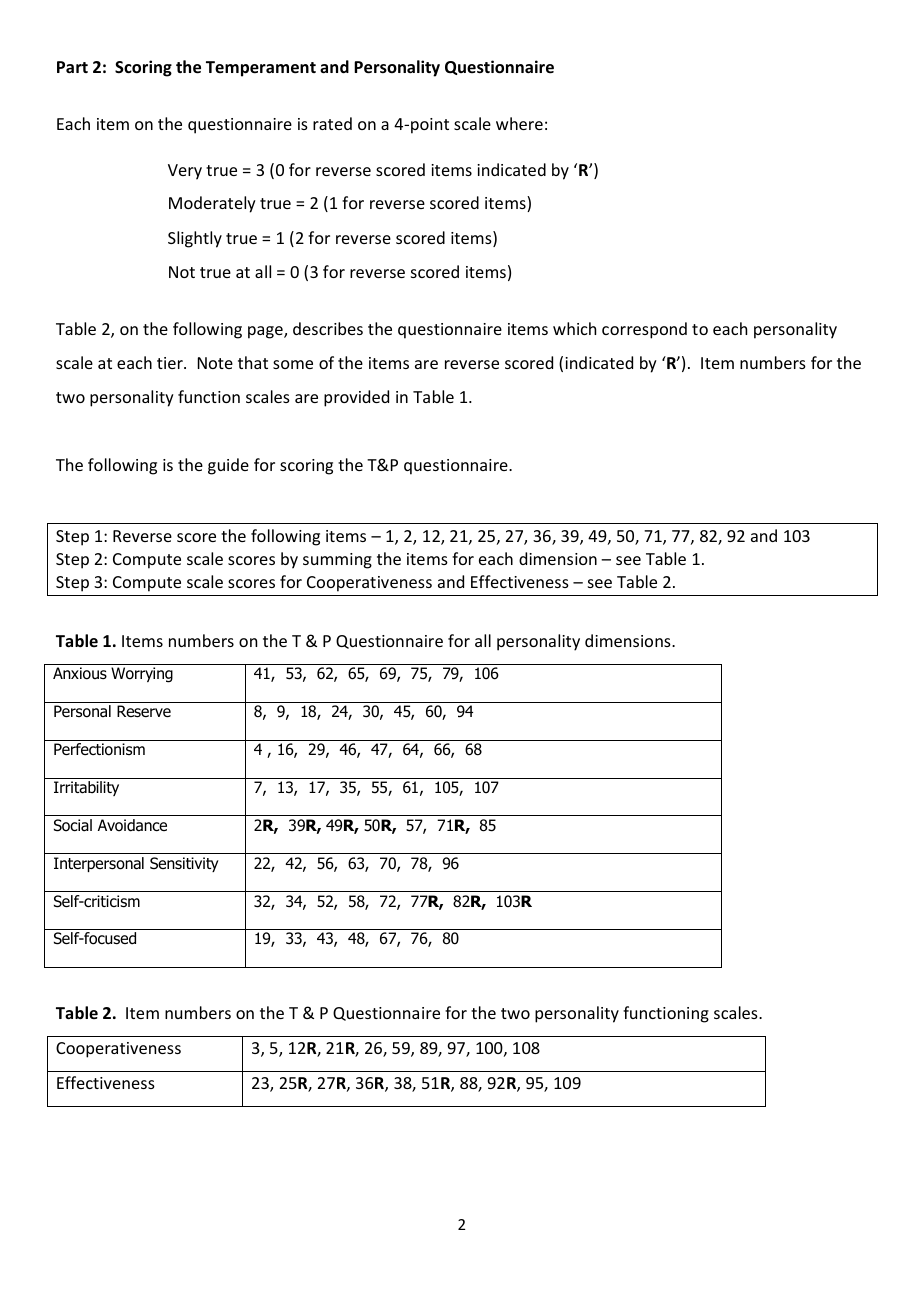  I want to click on Part, so click(72, 67).
